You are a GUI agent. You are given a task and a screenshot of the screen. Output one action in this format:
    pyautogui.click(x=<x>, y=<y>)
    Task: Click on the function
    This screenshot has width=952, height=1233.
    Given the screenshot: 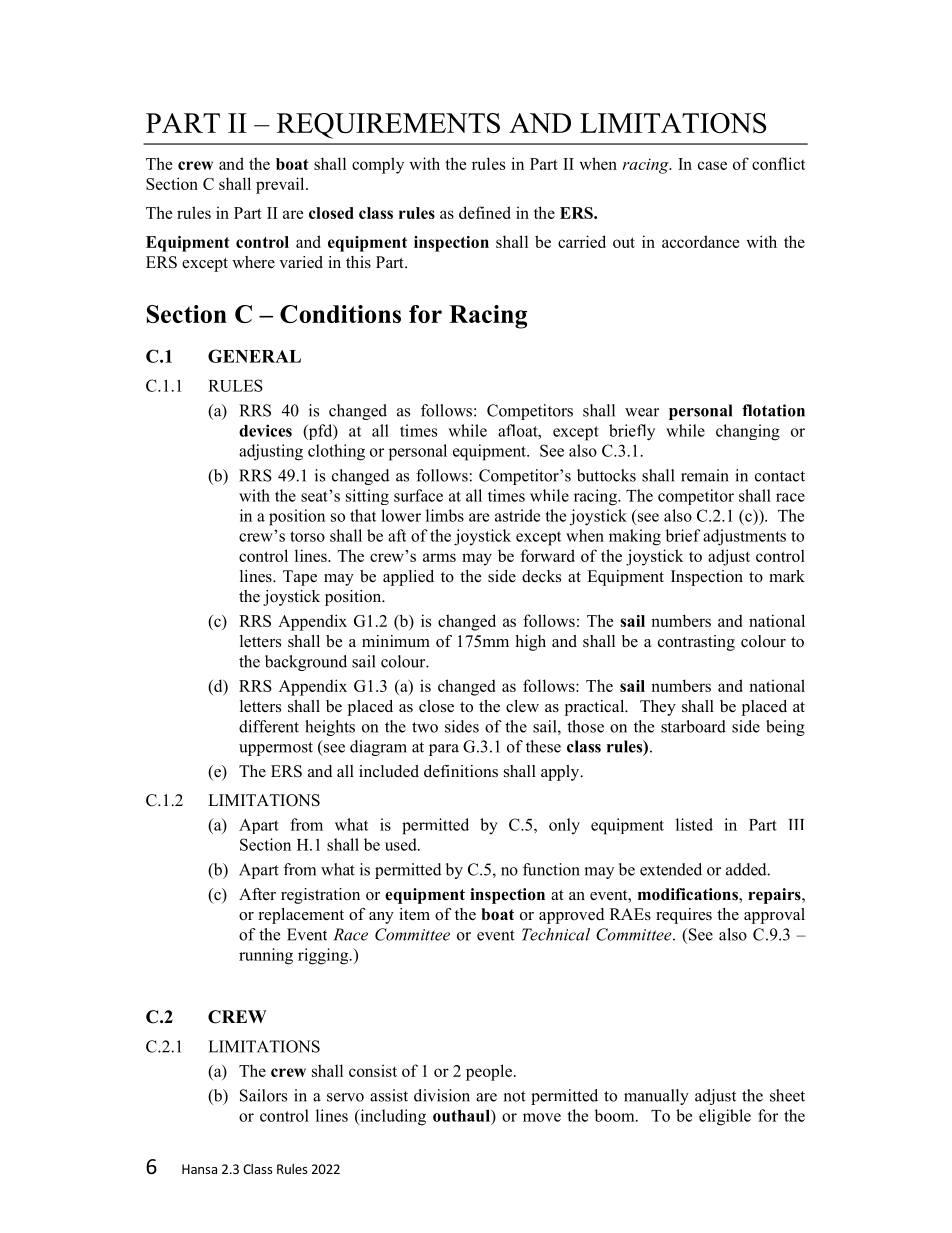 What is the action you would take?
    pyautogui.click(x=551, y=869)
